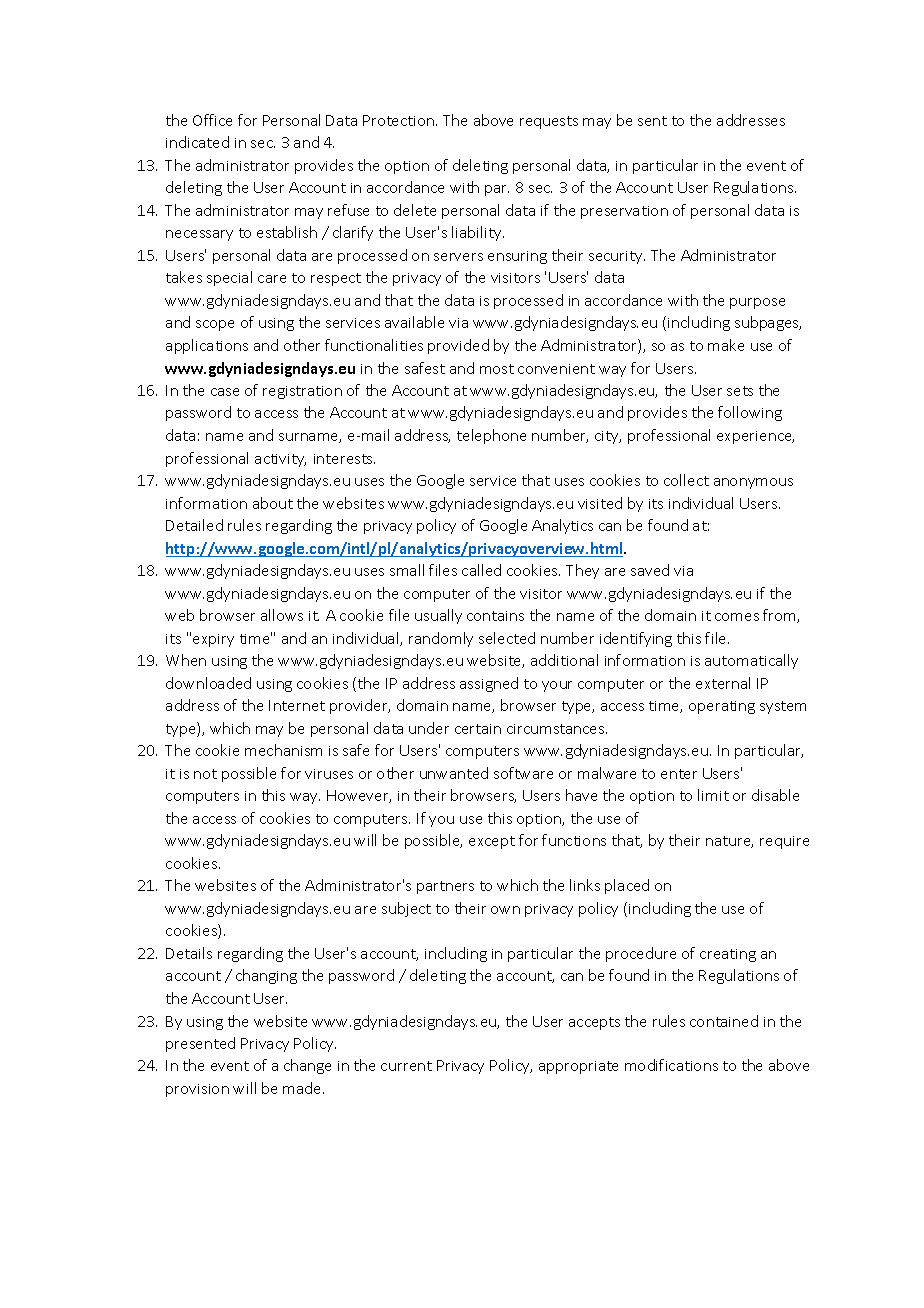 The image size is (924, 1308). What do you see at coordinates (549, 122) in the screenshot?
I see `requests` at bounding box center [549, 122].
